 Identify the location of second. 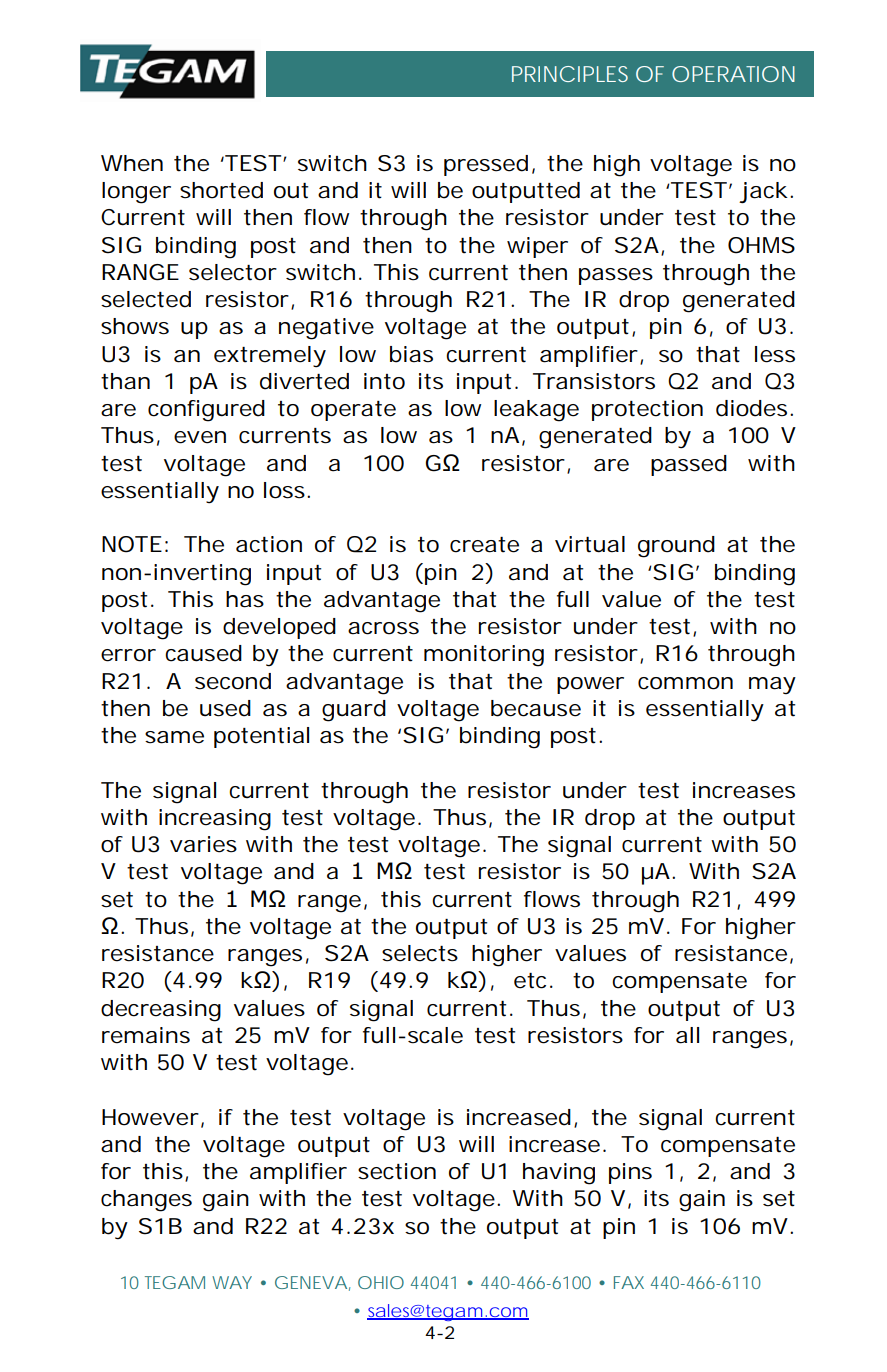
(233, 681).
